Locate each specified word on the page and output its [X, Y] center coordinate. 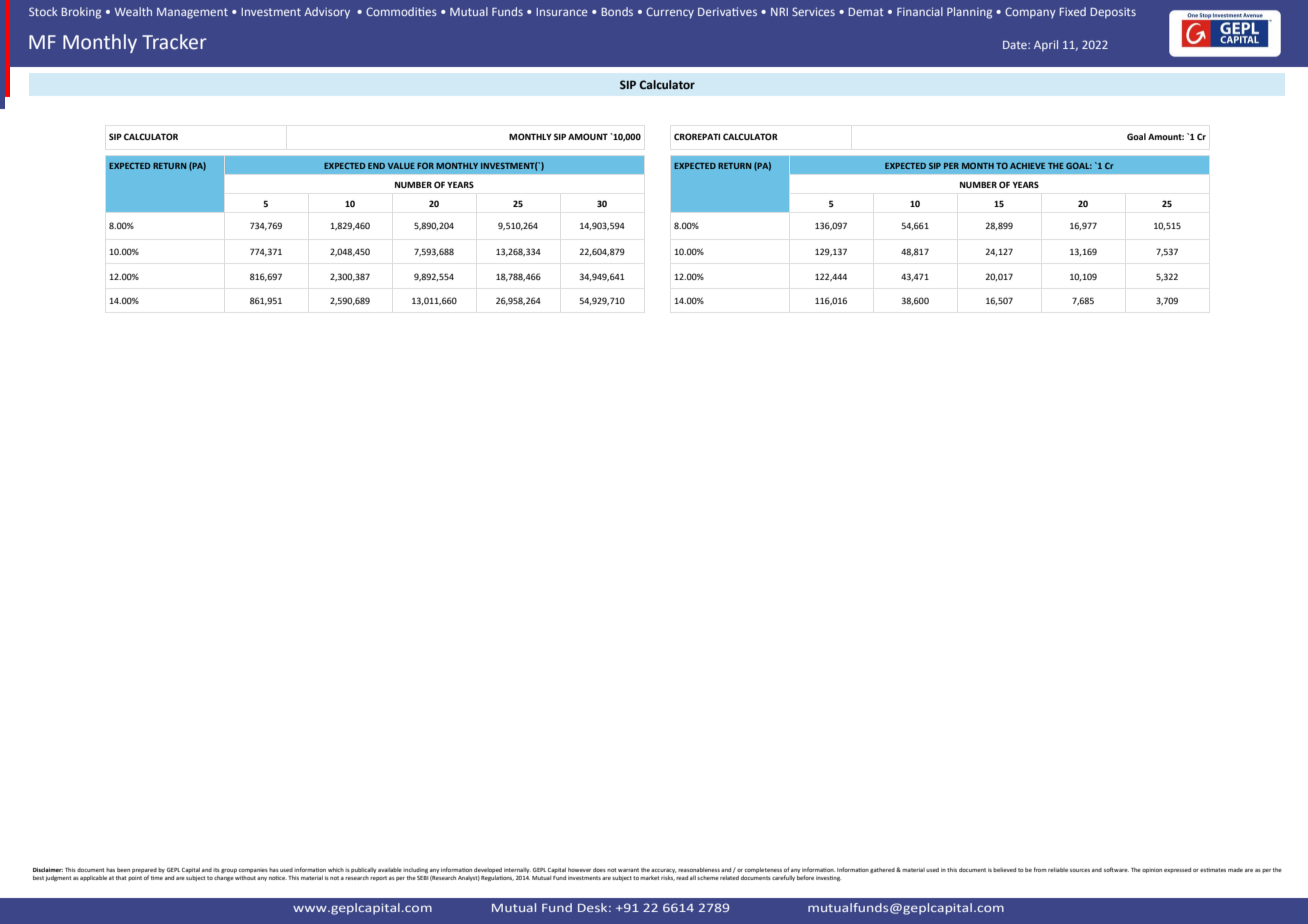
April [1046, 46]
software [1116, 869]
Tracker [174, 42]
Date [1016, 45]
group [229, 871]
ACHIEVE [1027, 165]
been [123, 870]
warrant [628, 870]
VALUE [401, 166]
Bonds [617, 11]
